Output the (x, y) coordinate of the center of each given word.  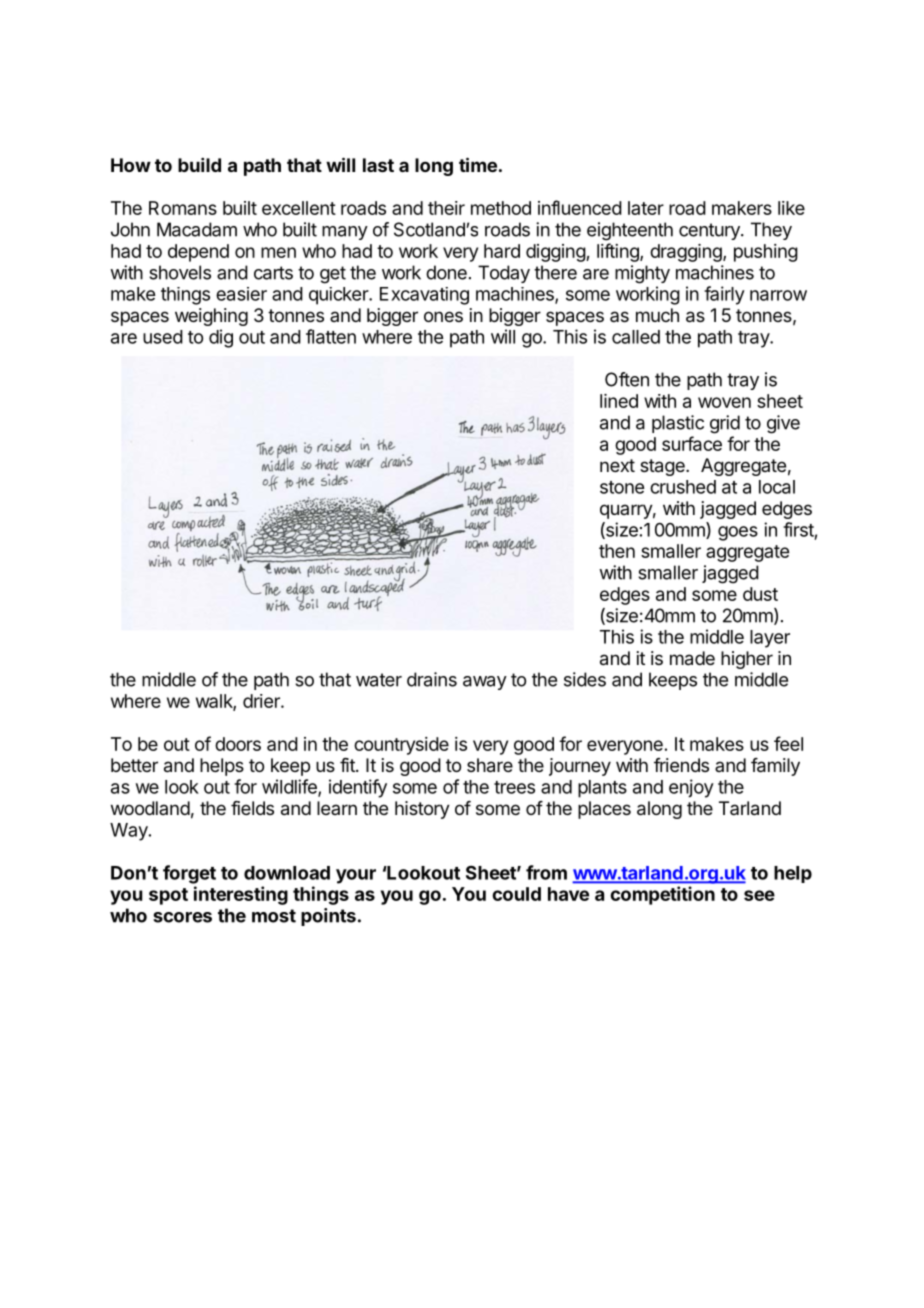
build (199, 165)
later (646, 208)
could (516, 894)
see (759, 895)
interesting (241, 895)
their (446, 208)
